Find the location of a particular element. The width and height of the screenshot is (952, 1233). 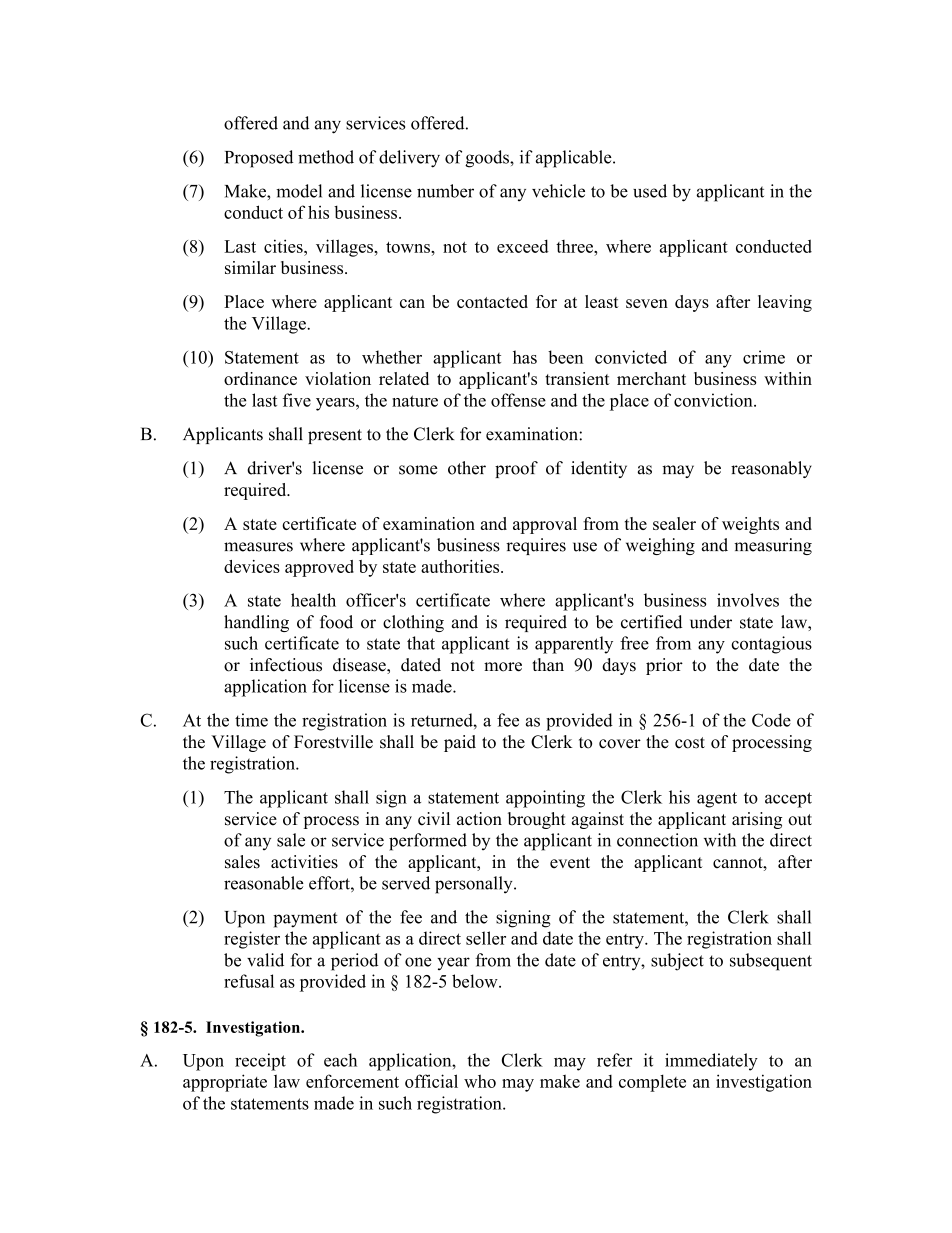

health is located at coordinates (313, 600).
